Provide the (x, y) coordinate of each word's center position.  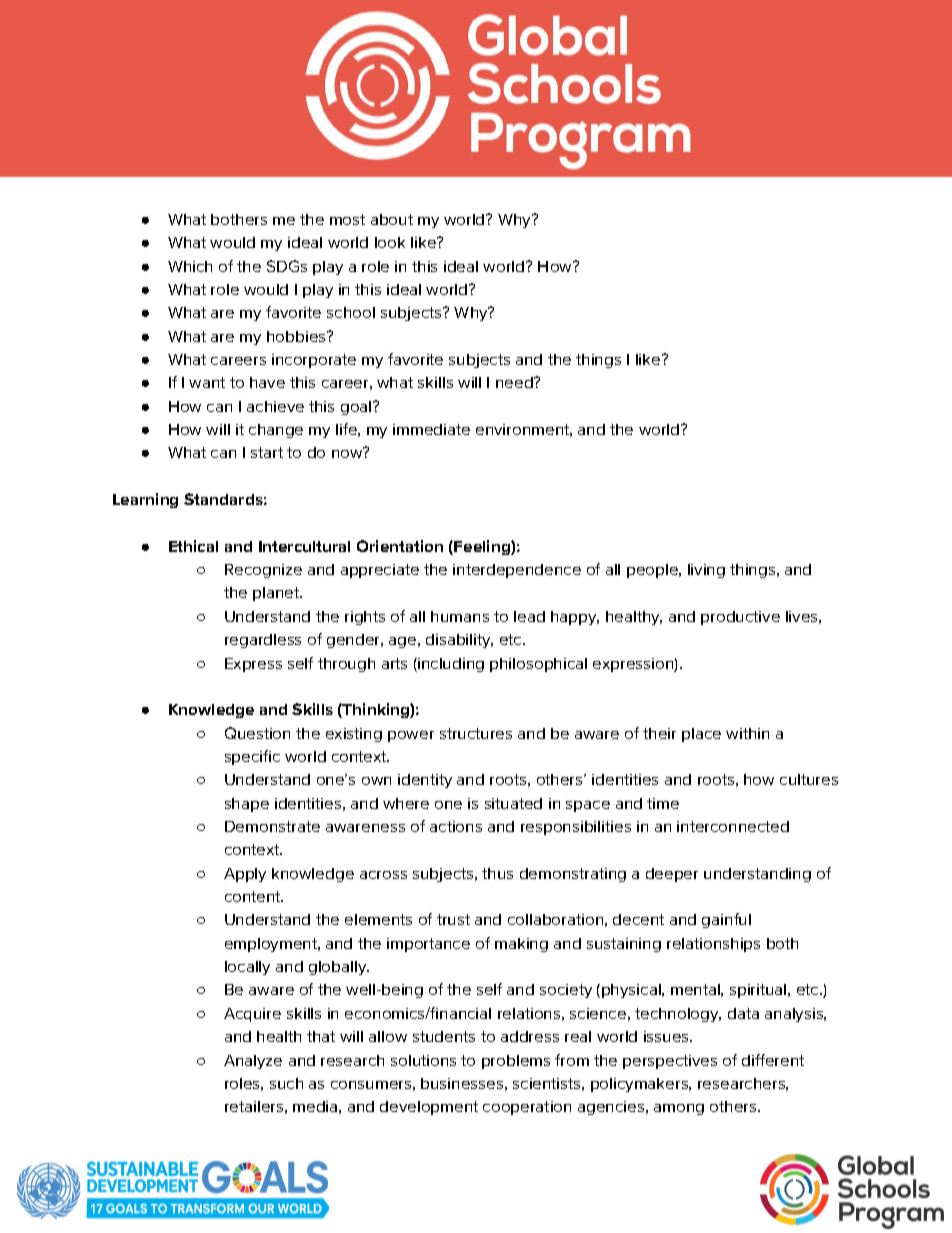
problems (516, 1062)
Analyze (253, 1062)
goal (357, 408)
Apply (245, 875)
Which (190, 266)
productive (740, 618)
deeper (672, 875)
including (450, 665)
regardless (263, 641)
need (515, 382)
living (706, 571)
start (267, 452)
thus (497, 873)
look (390, 242)
